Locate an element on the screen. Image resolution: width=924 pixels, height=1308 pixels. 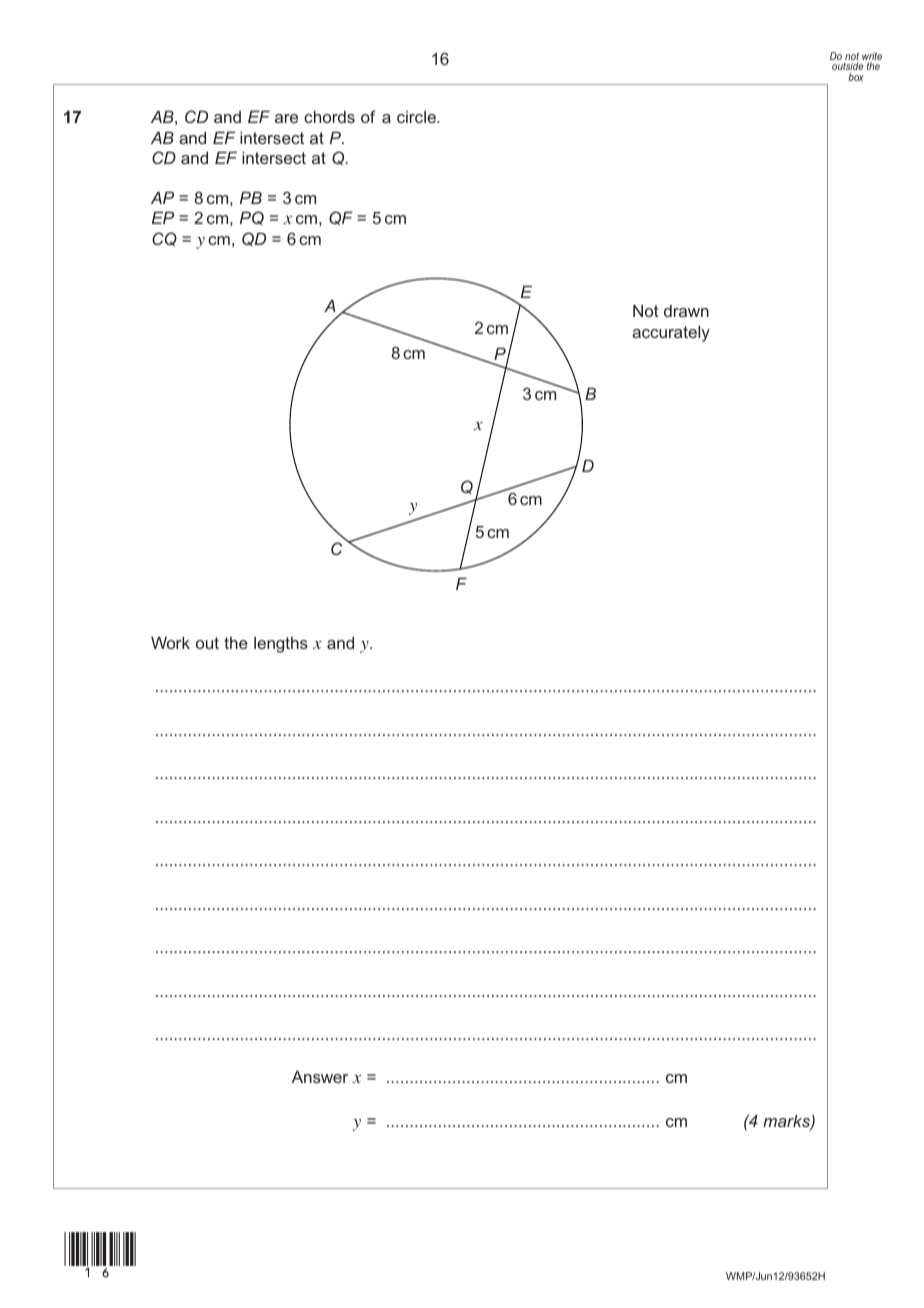
are is located at coordinates (286, 118).
